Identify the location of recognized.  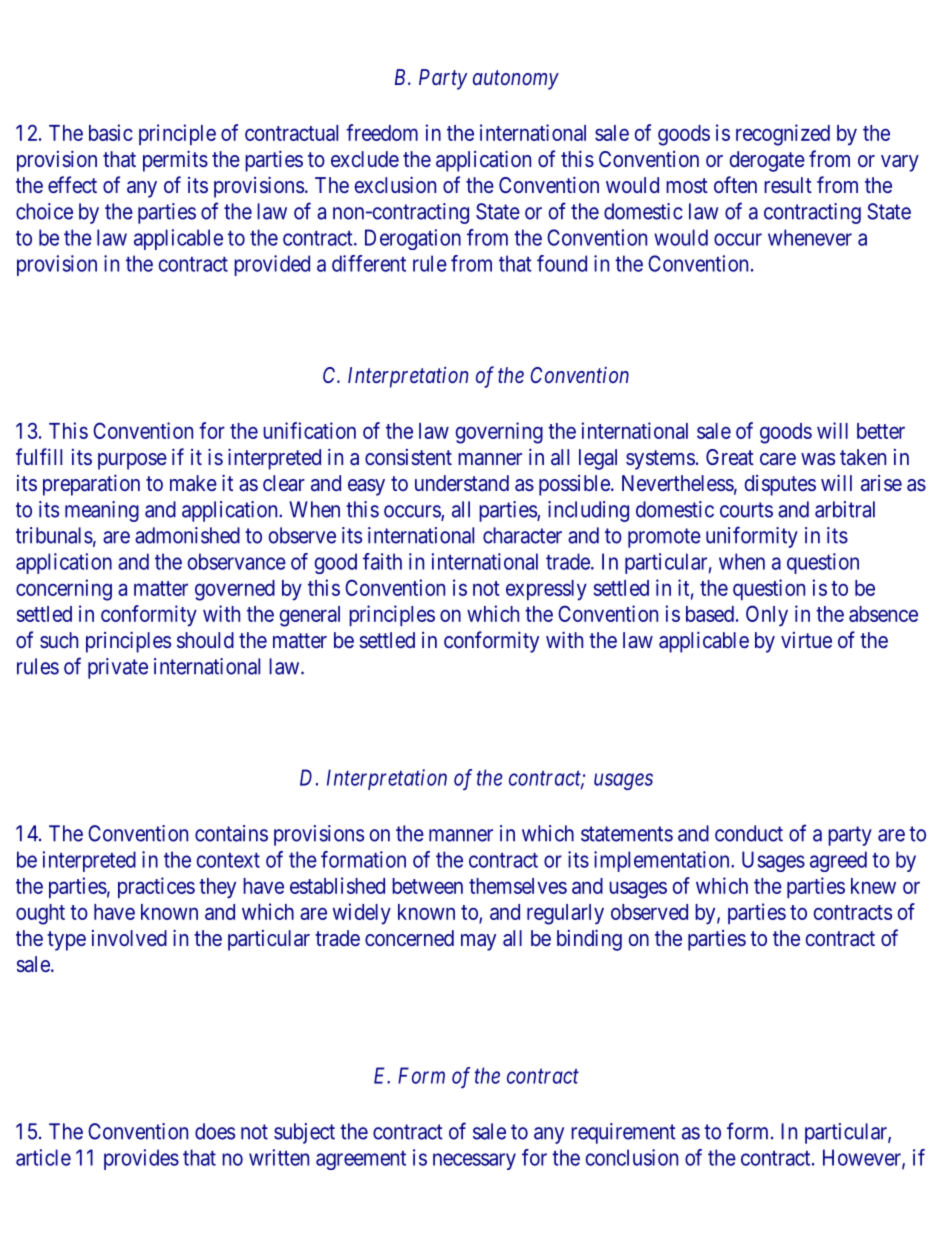
(783, 135).
